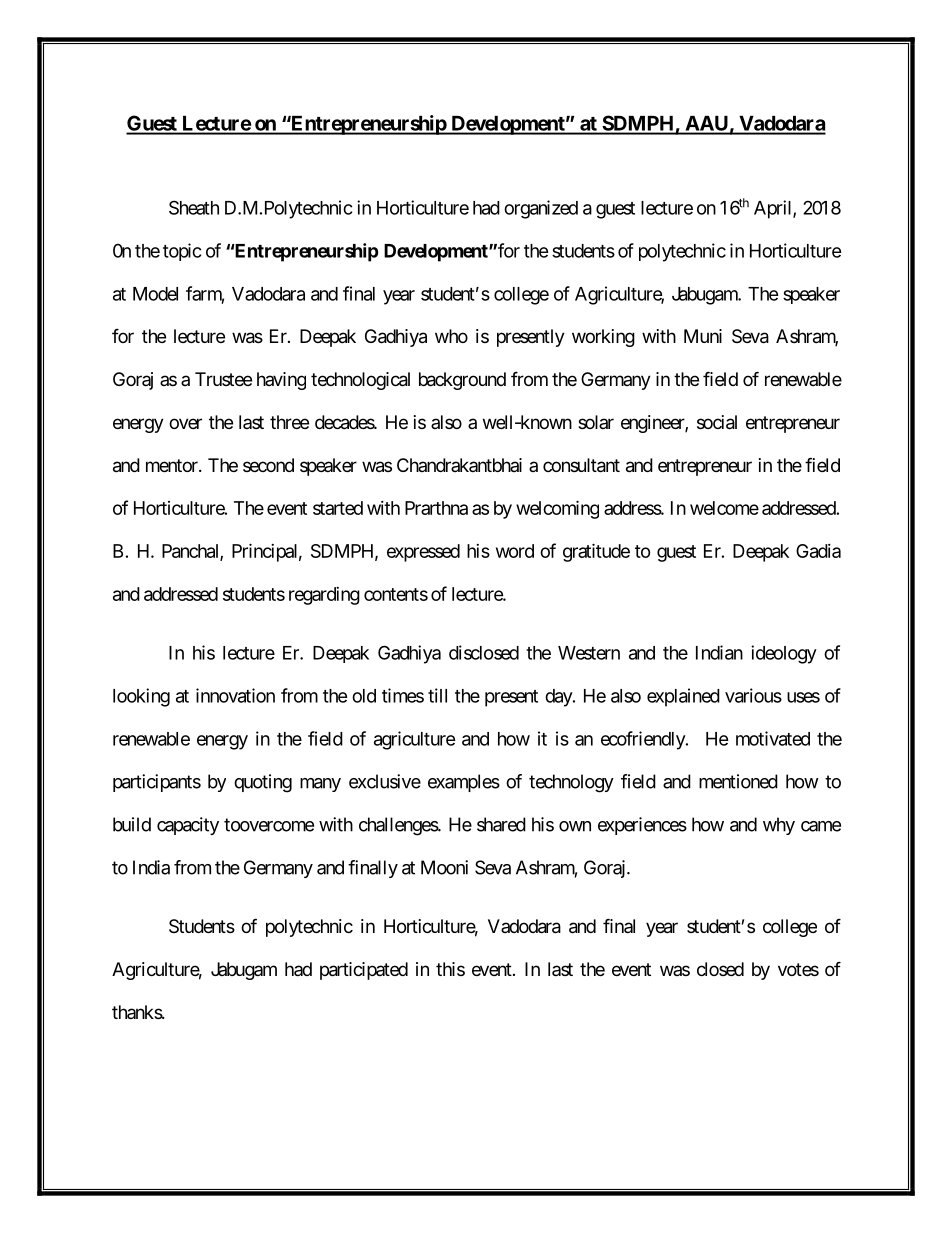 The image size is (952, 1233). Describe the element at coordinates (784, 654) in the image. I see `ideology` at that location.
